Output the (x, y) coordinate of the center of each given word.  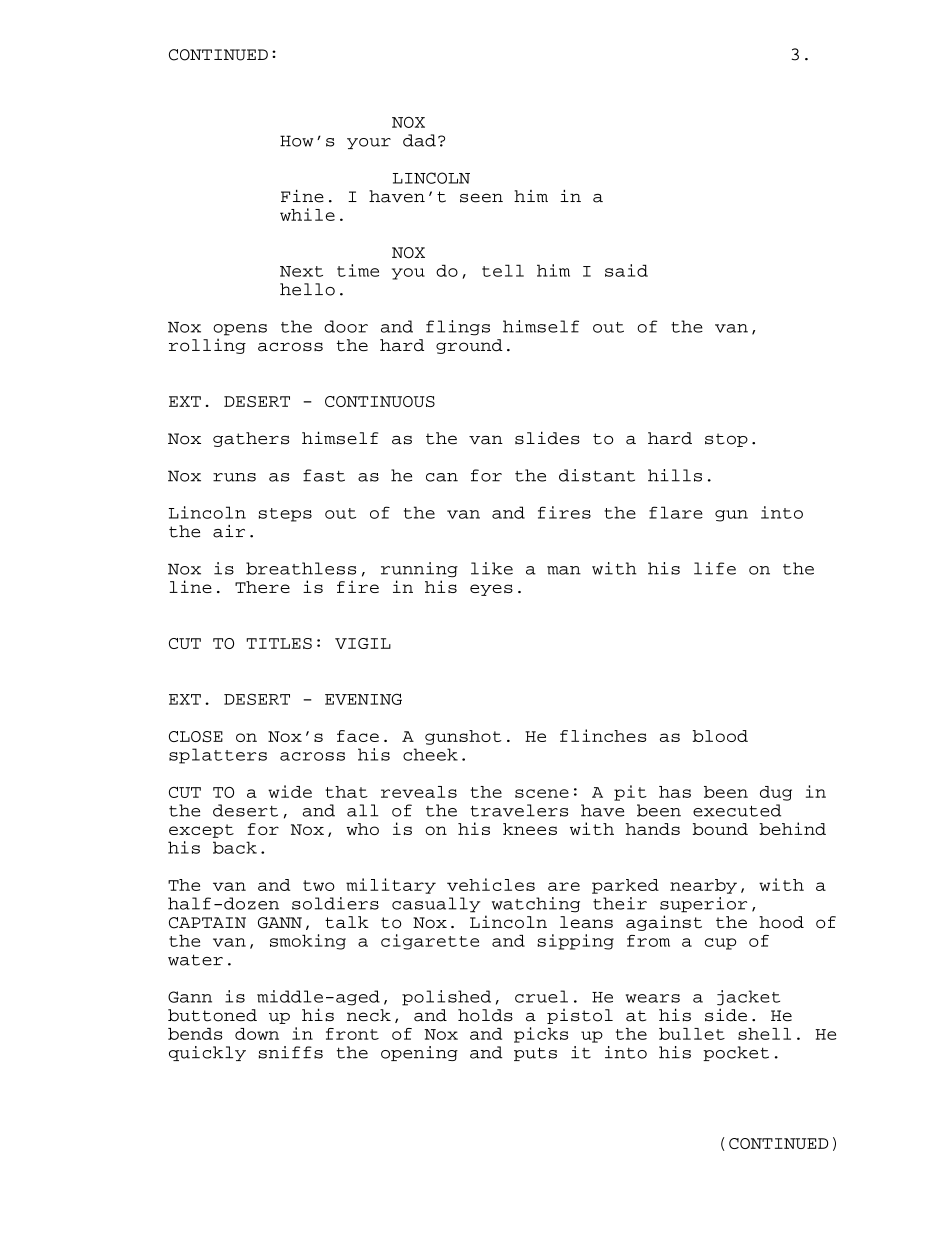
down (257, 1034)
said (626, 270)
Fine (302, 196)
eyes (491, 590)
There (262, 587)
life (715, 568)
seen (481, 198)
